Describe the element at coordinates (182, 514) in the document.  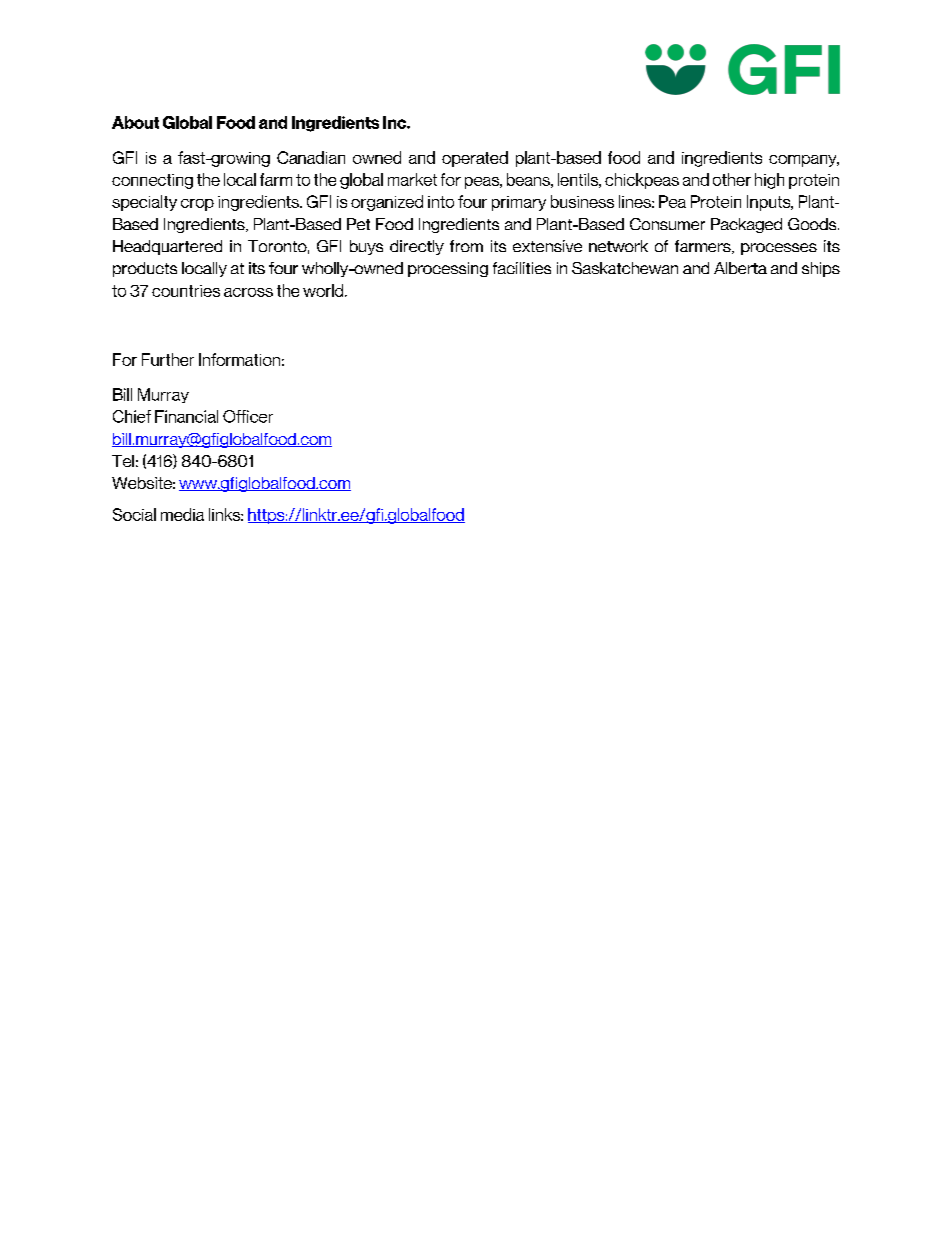
I see `media` at that location.
